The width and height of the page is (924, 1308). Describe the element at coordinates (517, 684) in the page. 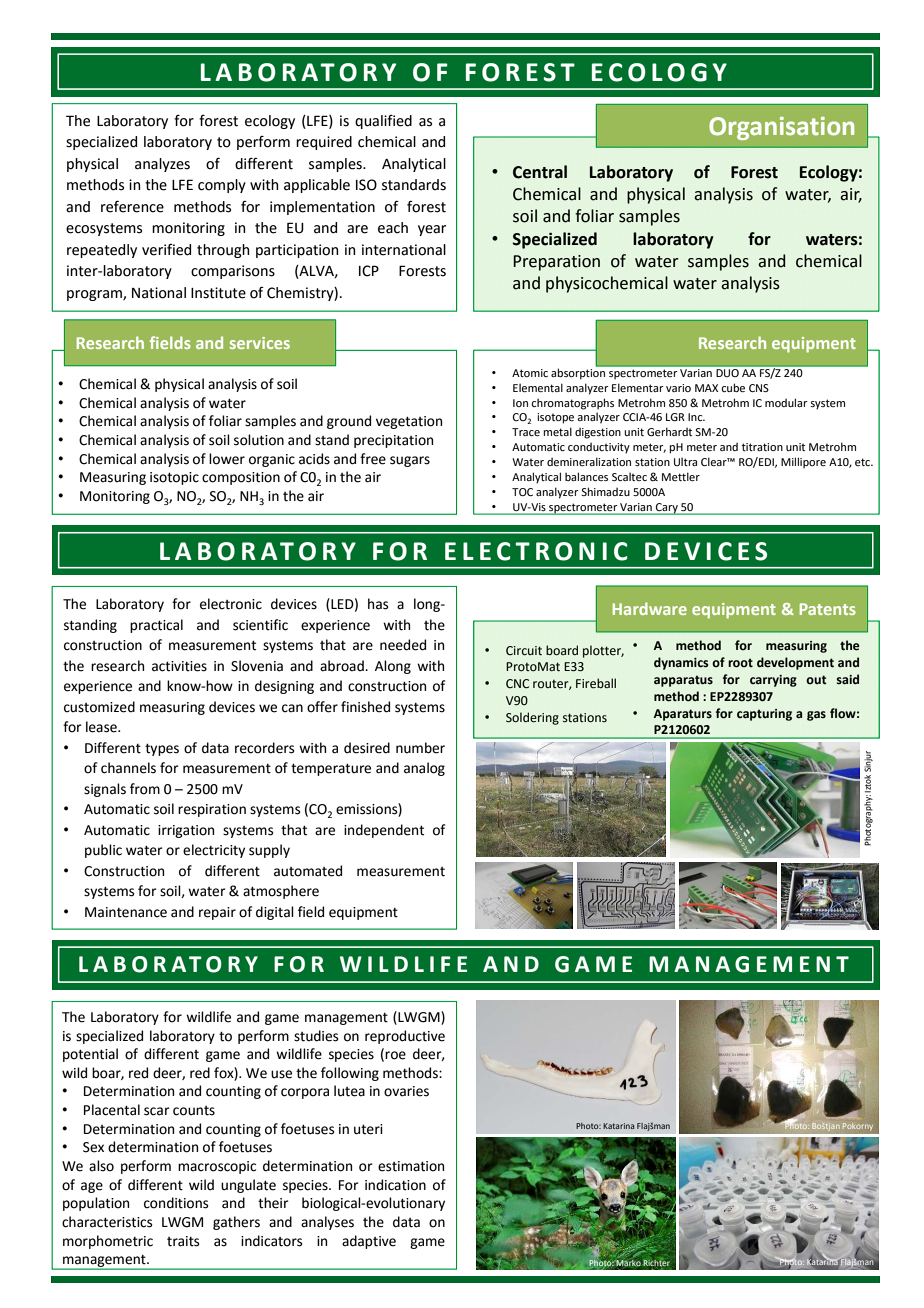

I see `CNC` at that location.
